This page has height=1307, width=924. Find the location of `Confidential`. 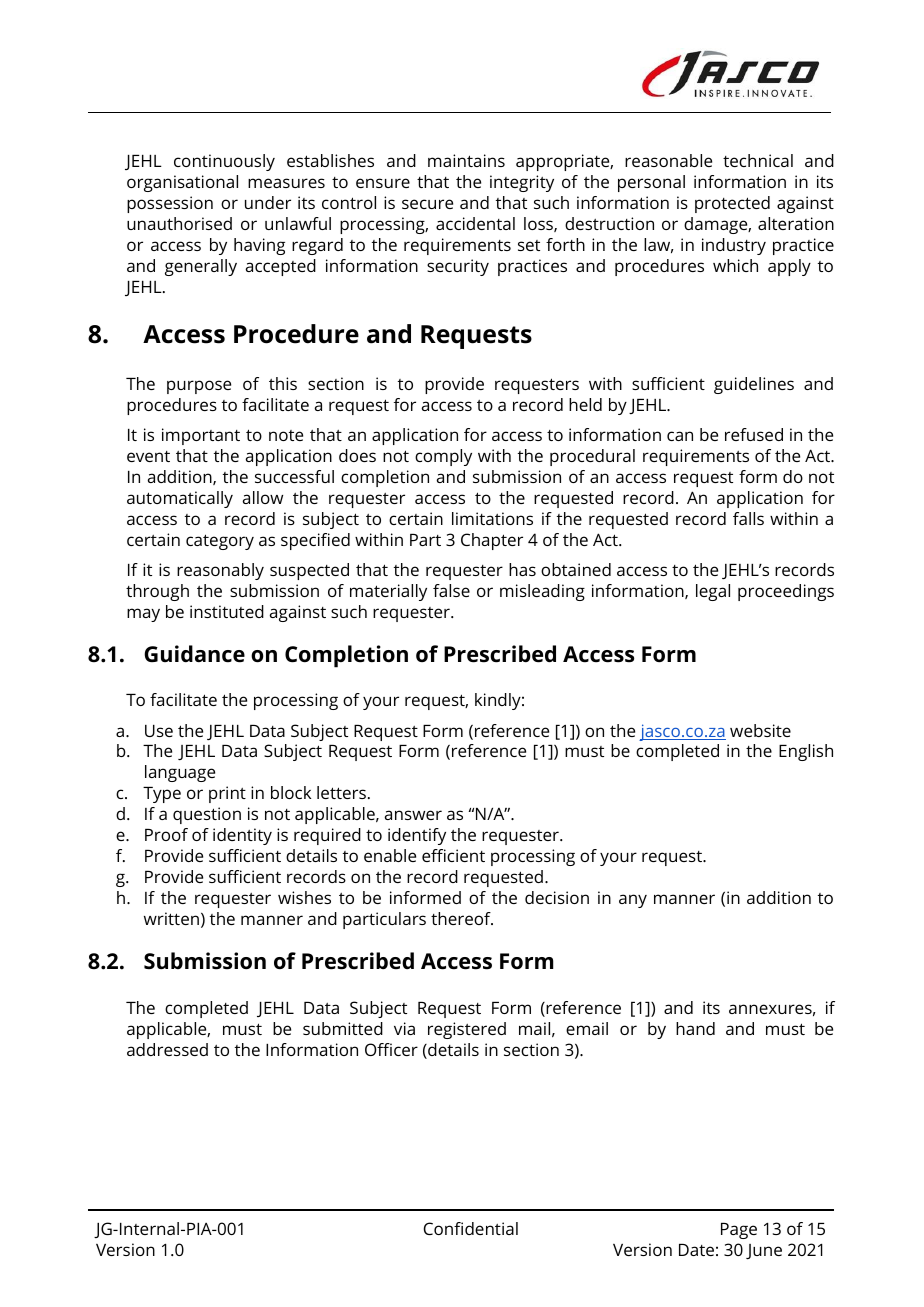

Confidential is located at coordinates (471, 1228).
